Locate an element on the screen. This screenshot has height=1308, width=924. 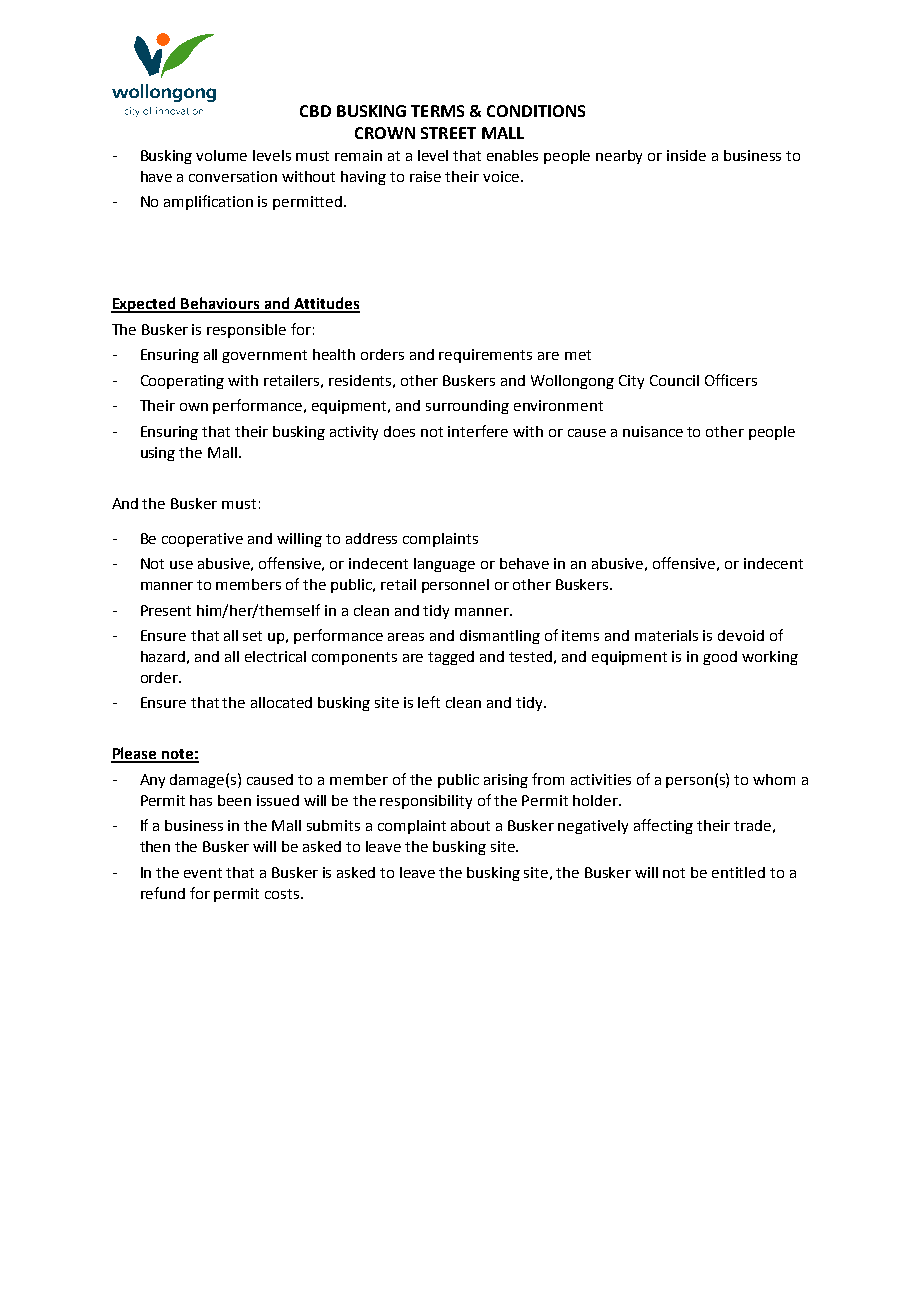
set is located at coordinates (252, 636).
